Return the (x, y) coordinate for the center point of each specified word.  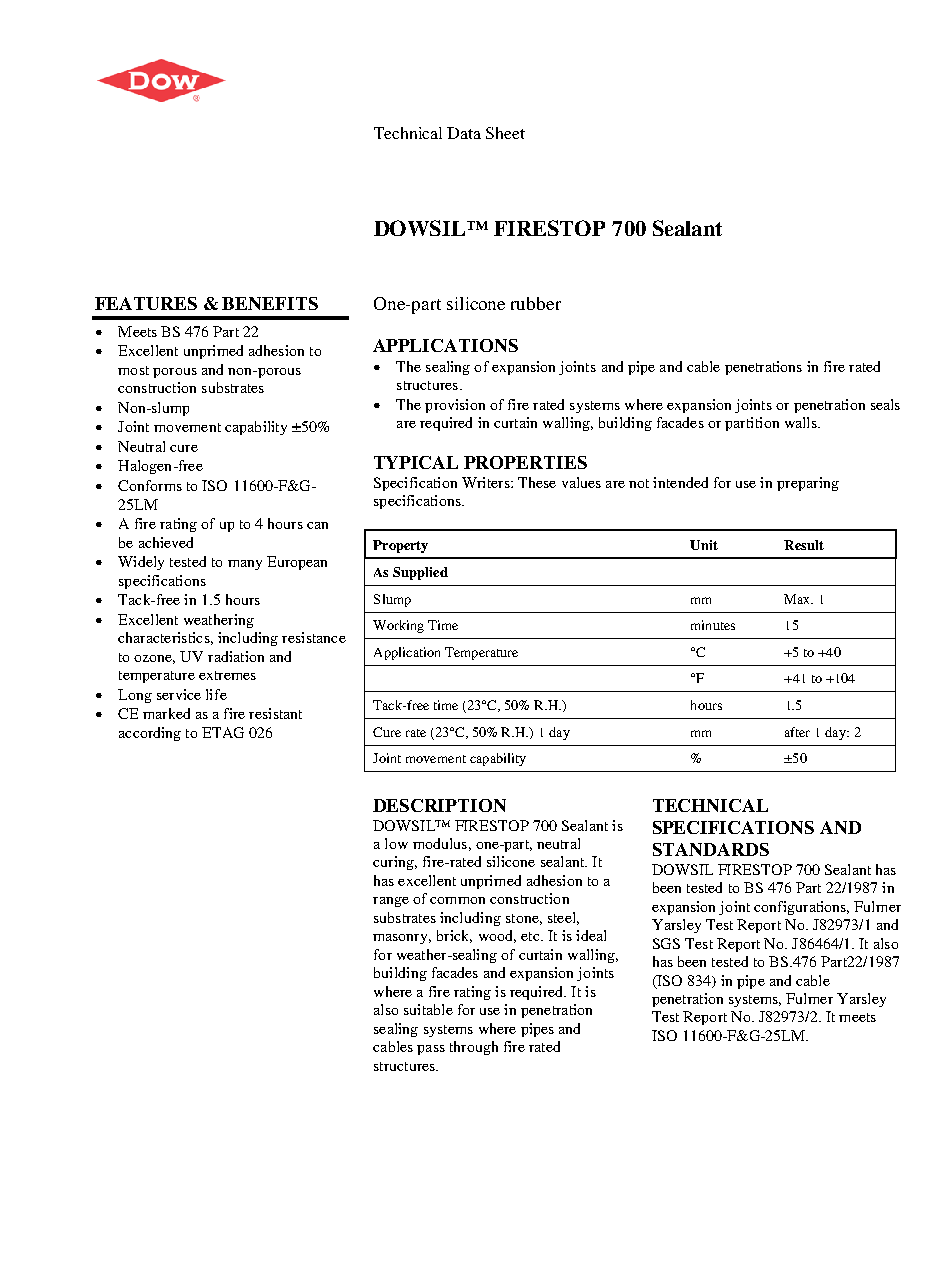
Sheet (505, 133)
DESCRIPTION (439, 805)
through (474, 1048)
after (797, 732)
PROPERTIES (525, 462)
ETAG (223, 732)
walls (802, 422)
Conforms (150, 485)
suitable (428, 1009)
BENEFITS (270, 303)
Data (464, 133)
